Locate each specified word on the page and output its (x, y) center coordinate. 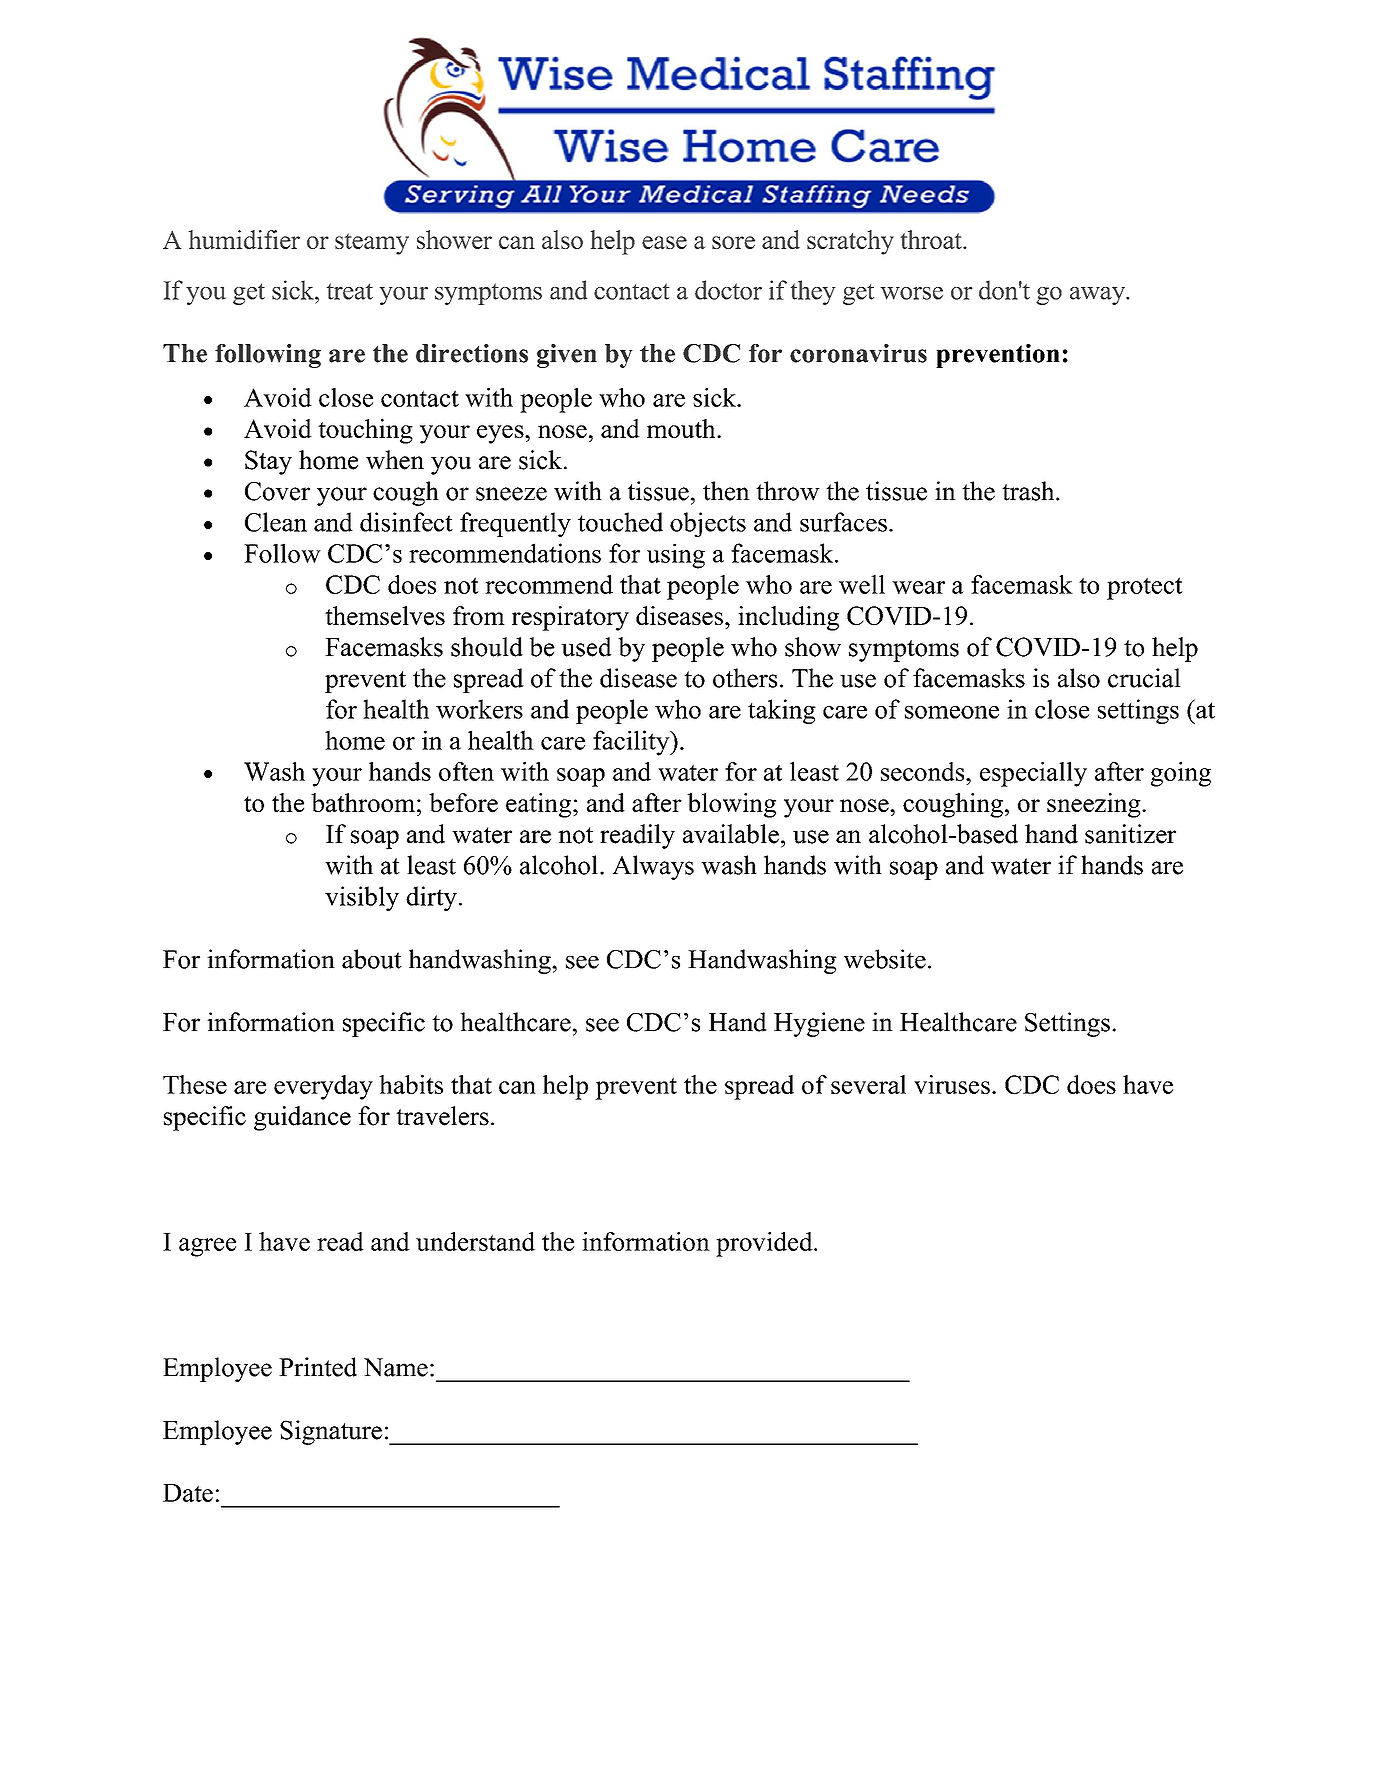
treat (350, 291)
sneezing (1095, 805)
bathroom (363, 802)
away (1099, 296)
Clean (276, 522)
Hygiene (819, 1024)
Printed (318, 1367)
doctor (728, 290)
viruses (952, 1084)
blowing (731, 805)
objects (708, 524)
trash (1029, 491)
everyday (323, 1087)
